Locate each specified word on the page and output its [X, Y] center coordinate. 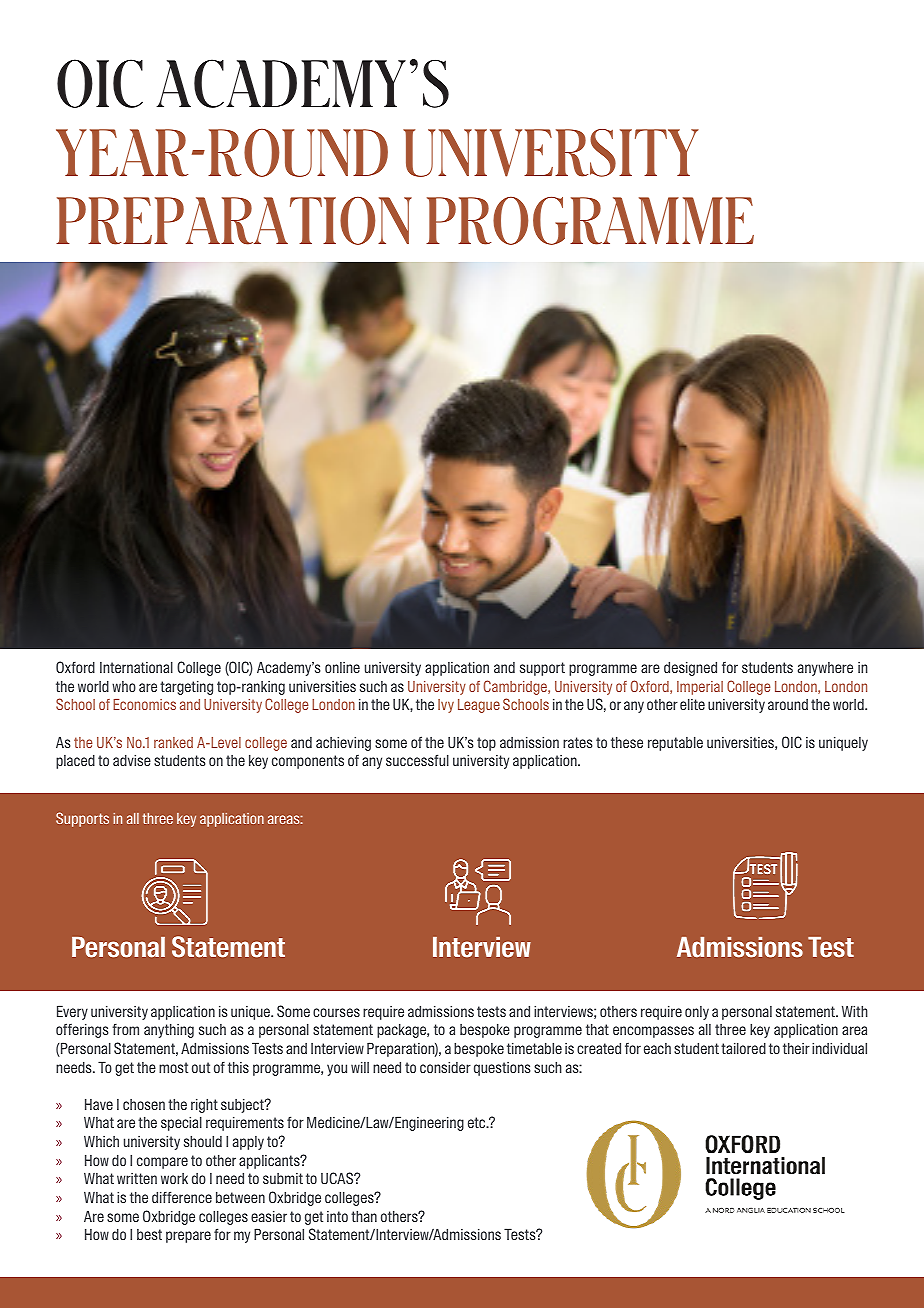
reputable [675, 743]
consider [445, 1067]
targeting [186, 687]
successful [417, 760]
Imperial [700, 688]
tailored [743, 1048]
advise [132, 760]
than [364, 1216]
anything [169, 1030]
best [149, 1234]
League [479, 706]
